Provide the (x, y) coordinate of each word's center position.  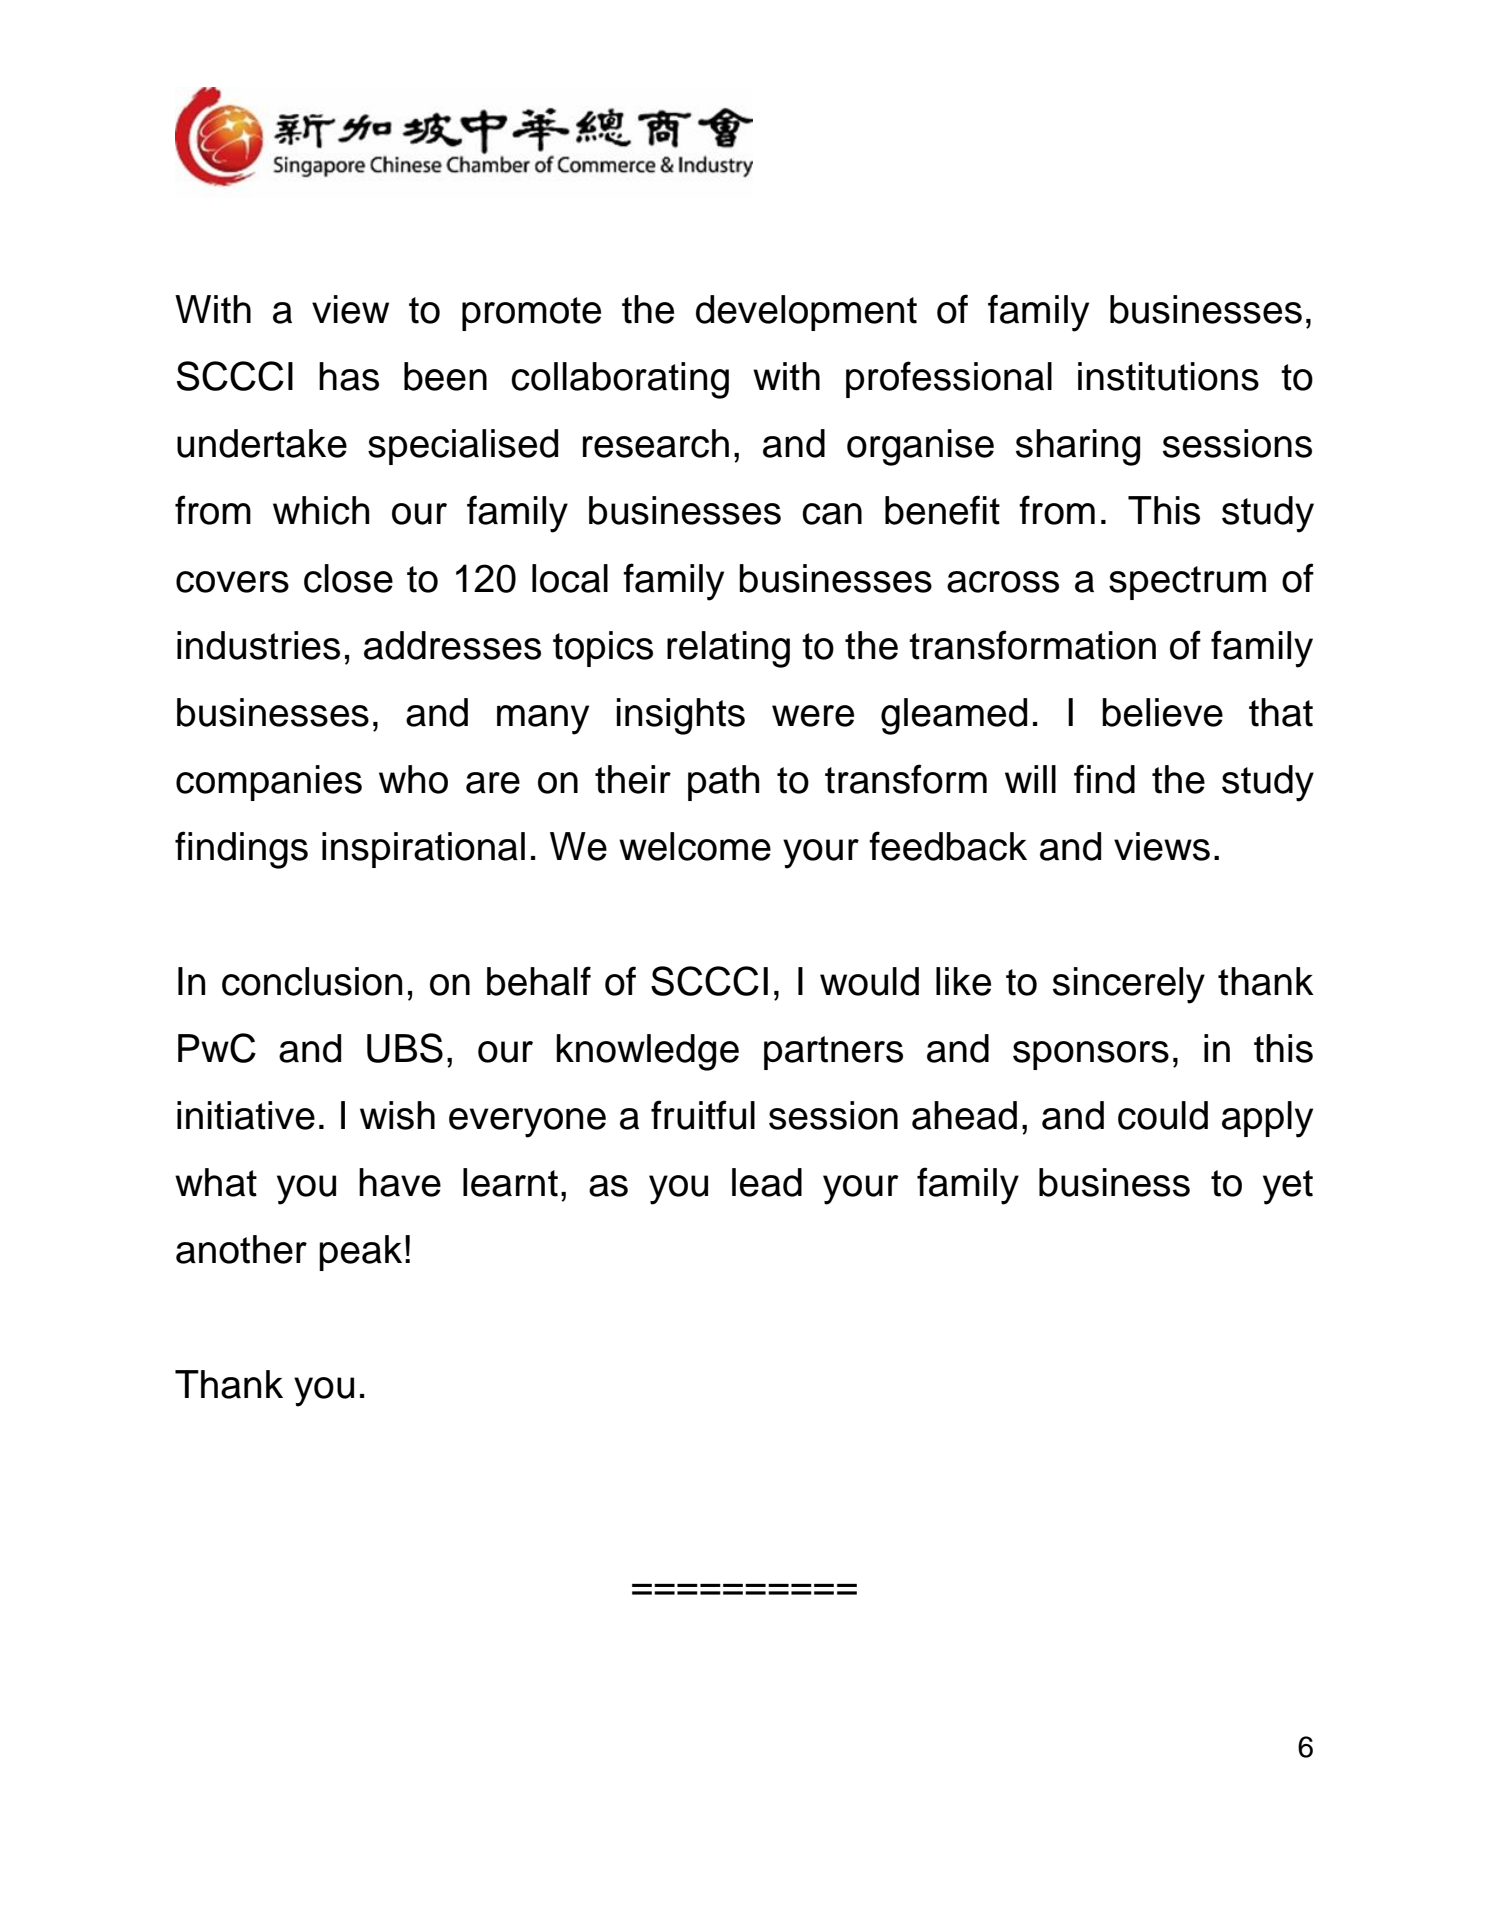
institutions (1168, 376)
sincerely (1129, 985)
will (1030, 779)
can (832, 514)
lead (767, 1182)
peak (360, 1253)
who (413, 779)
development (806, 313)
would (869, 981)
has (349, 376)
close (348, 578)
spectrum (1187, 583)
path (723, 783)
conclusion (312, 981)
